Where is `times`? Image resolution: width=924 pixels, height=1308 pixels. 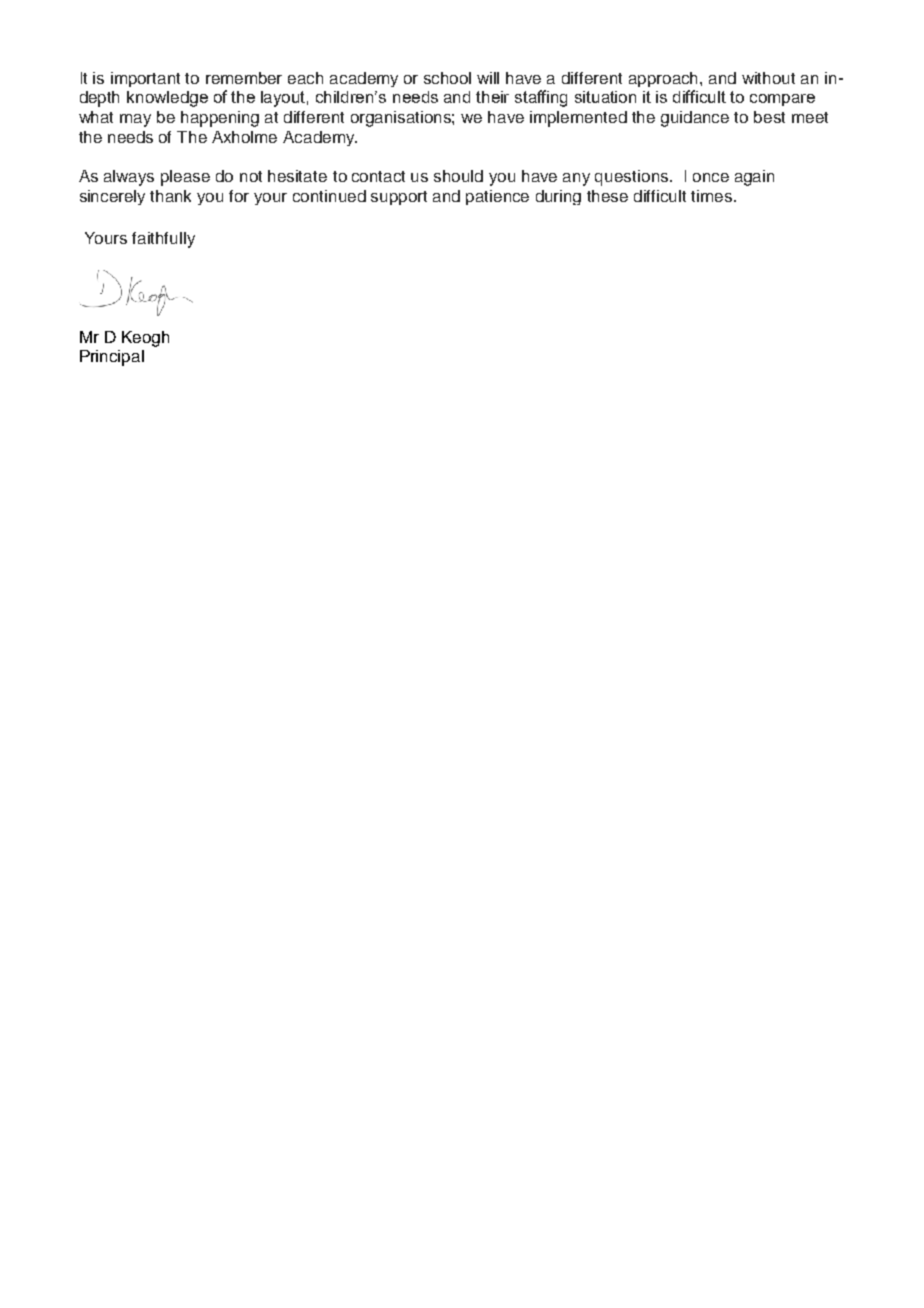 times is located at coordinates (713, 196).
